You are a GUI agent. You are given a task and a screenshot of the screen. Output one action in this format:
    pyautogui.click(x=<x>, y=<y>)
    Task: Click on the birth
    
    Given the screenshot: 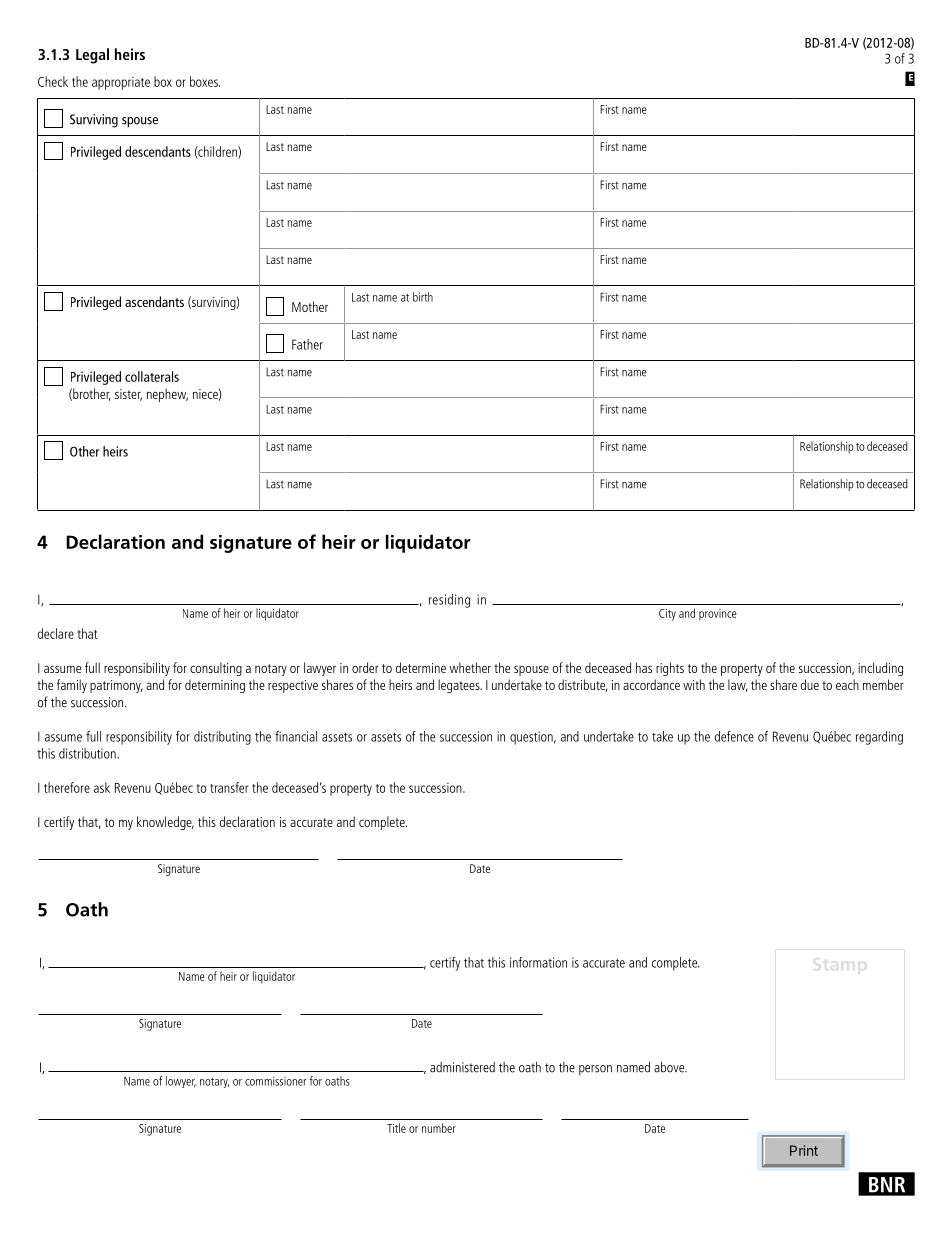 What is the action you would take?
    pyautogui.click(x=423, y=297)
